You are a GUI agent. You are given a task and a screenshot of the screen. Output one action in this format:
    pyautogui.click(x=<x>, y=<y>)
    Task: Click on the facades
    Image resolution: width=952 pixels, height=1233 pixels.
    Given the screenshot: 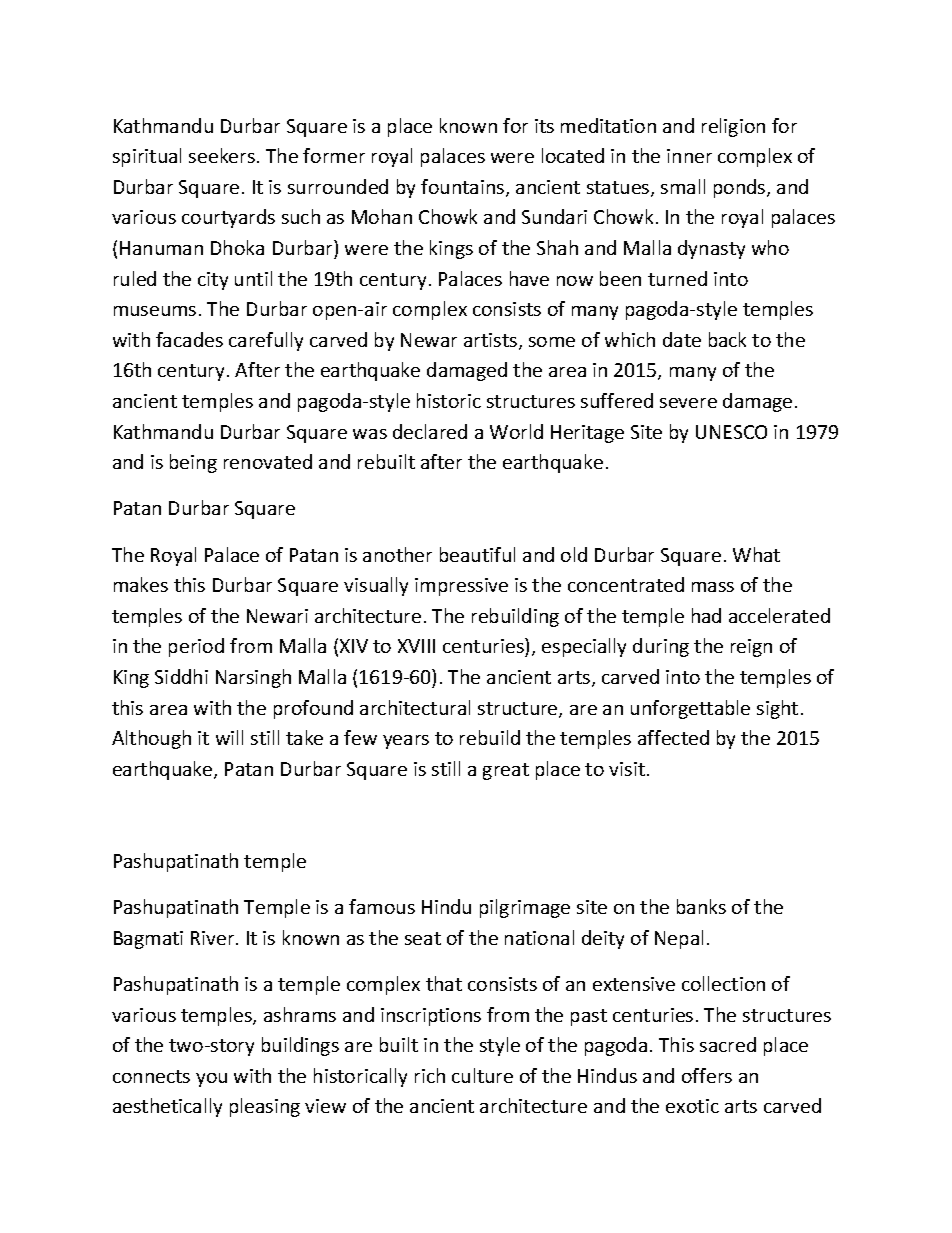 What is the action you would take?
    pyautogui.click(x=189, y=339)
